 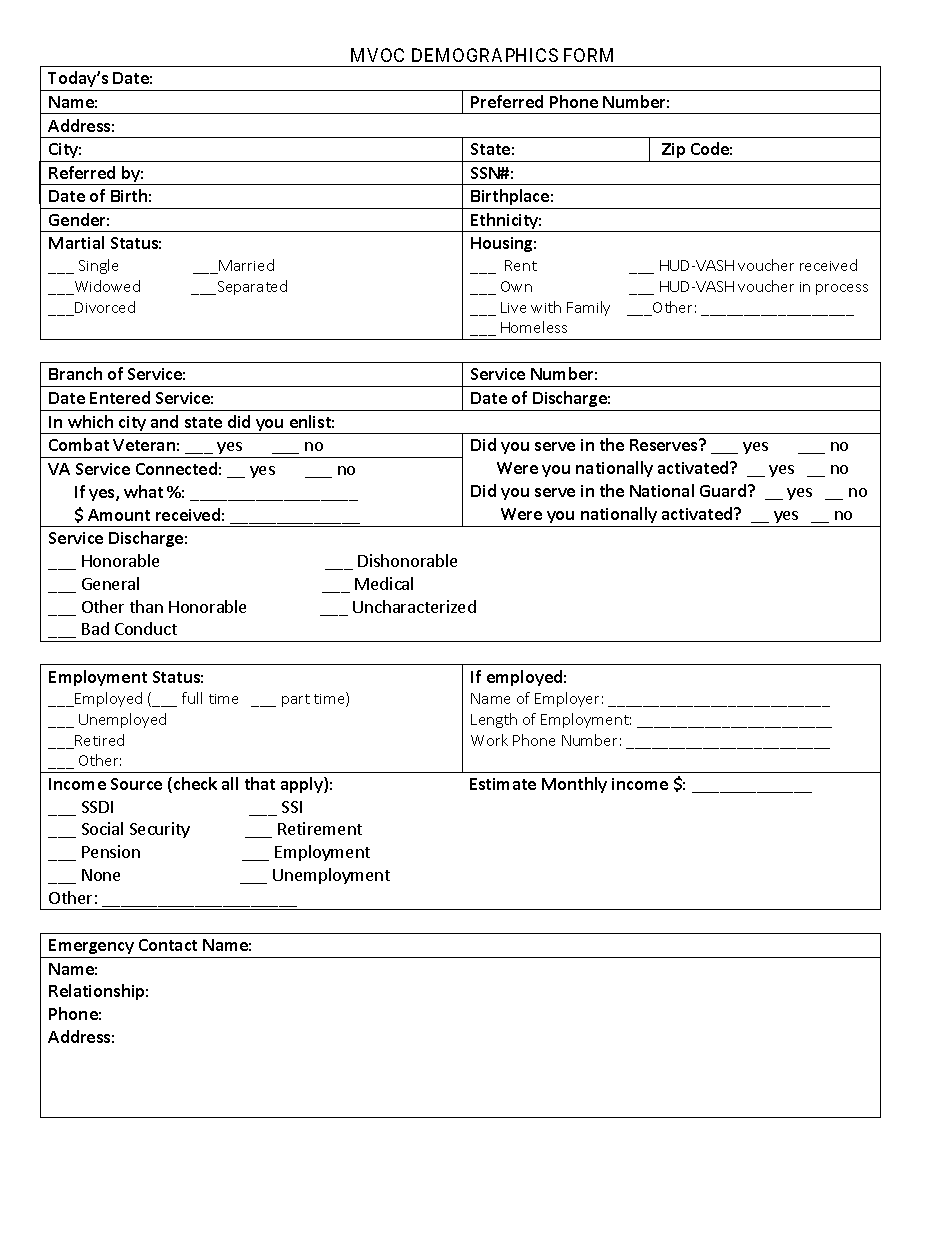 I want to click on Retirement, so click(x=320, y=828).
